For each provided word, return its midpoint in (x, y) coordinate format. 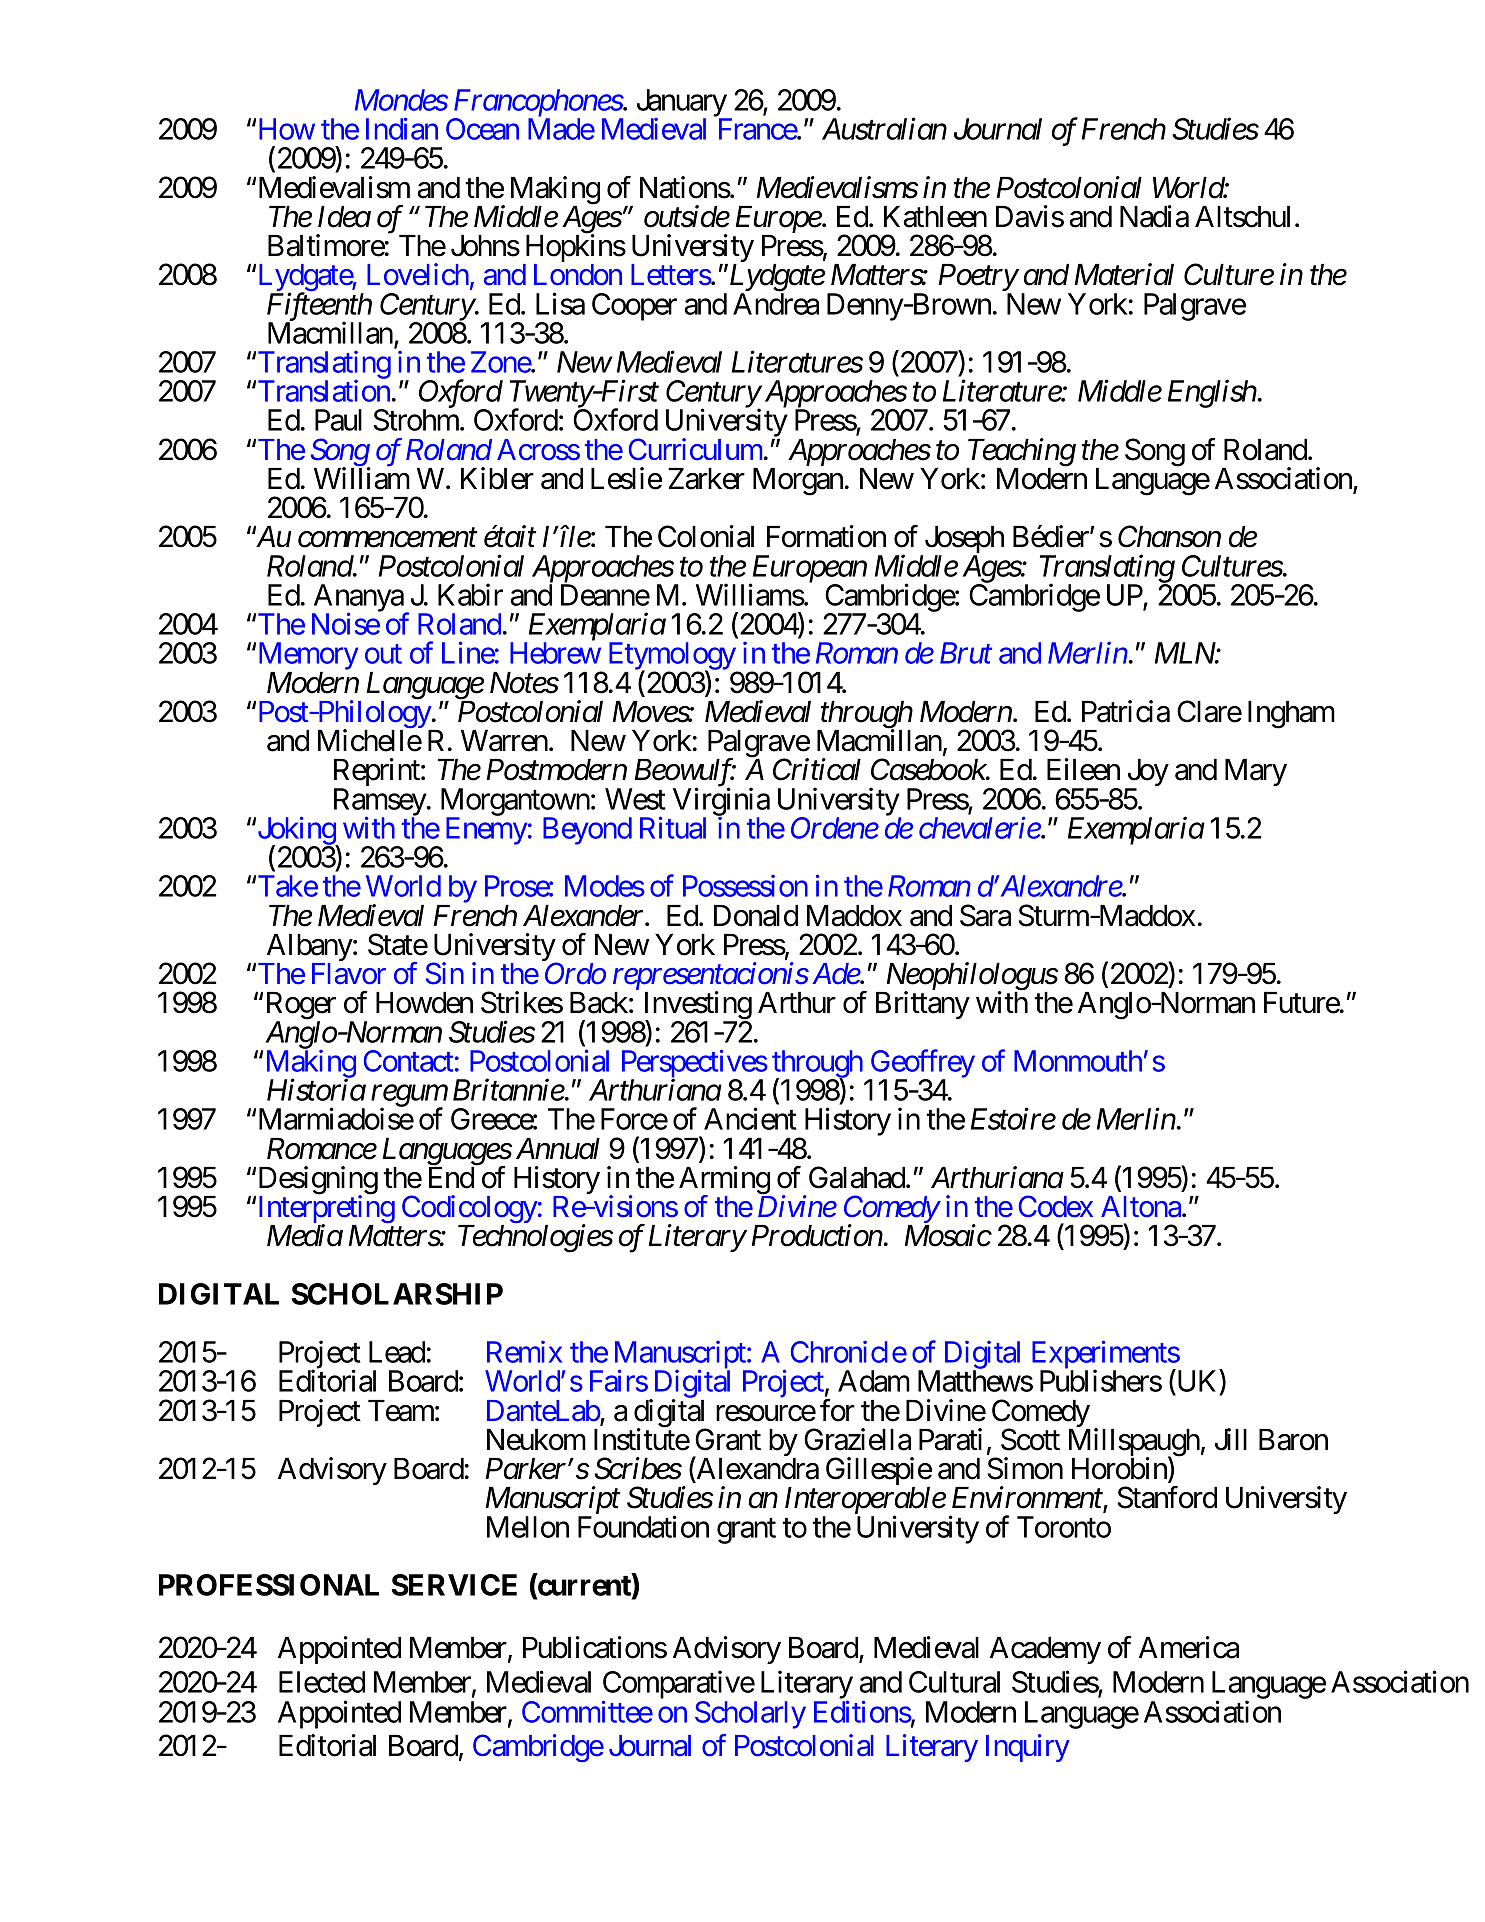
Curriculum (695, 449)
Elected (322, 1682)
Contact (408, 1061)
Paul (338, 420)
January (682, 104)
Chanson (1169, 536)
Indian (402, 128)
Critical (817, 769)
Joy (1147, 774)
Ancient (750, 1119)
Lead (397, 1352)
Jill (1231, 1439)
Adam (874, 1381)
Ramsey (380, 803)
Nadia (1154, 216)
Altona (1142, 1207)
